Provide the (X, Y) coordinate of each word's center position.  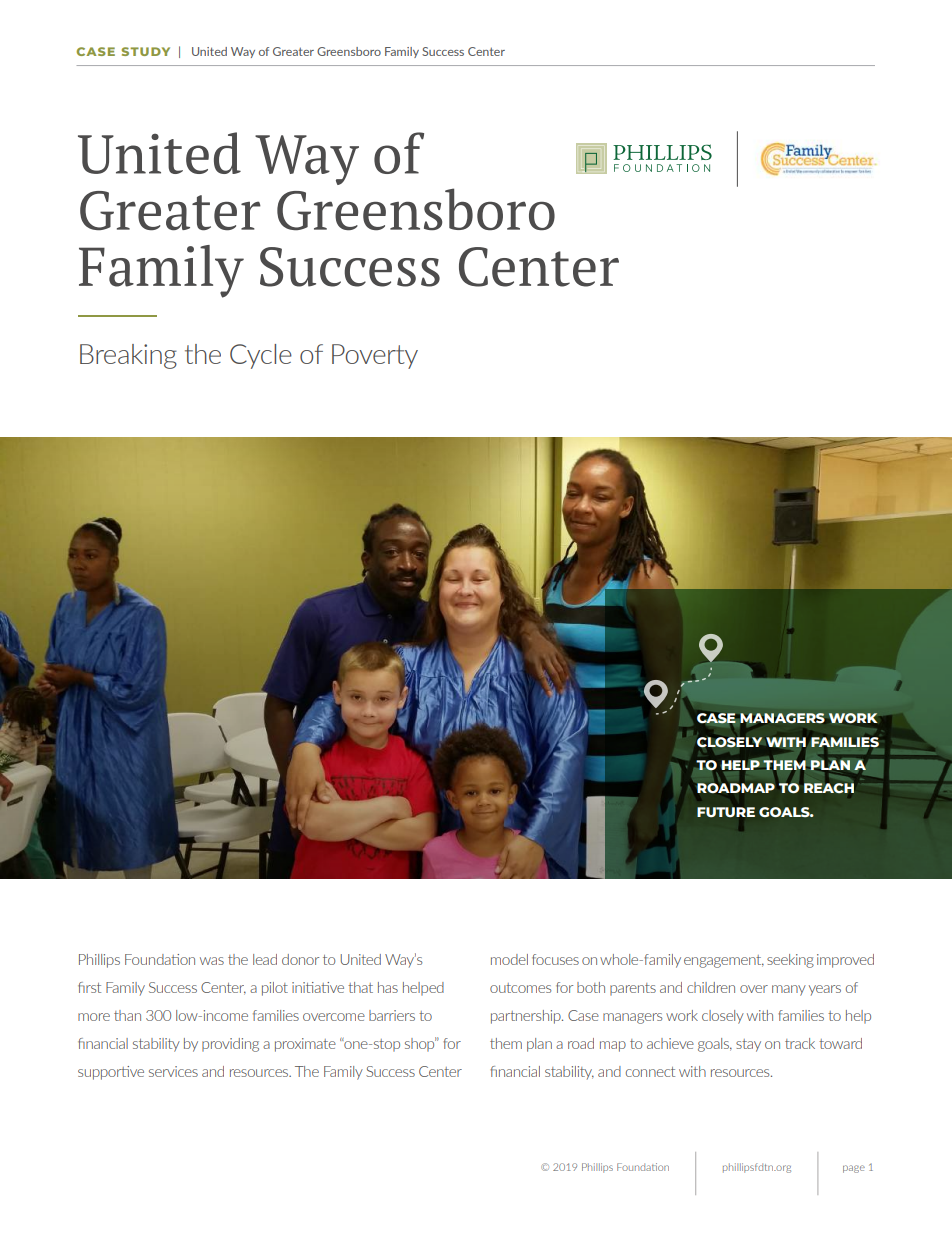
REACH (829, 788)
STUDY (146, 51)
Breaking (128, 356)
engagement (724, 961)
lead (265, 959)
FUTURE (726, 812)
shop (420, 1044)
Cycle (261, 356)
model (509, 959)
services (173, 1071)
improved (845, 961)
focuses (555, 959)
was (212, 961)
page (854, 1169)
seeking (790, 961)
